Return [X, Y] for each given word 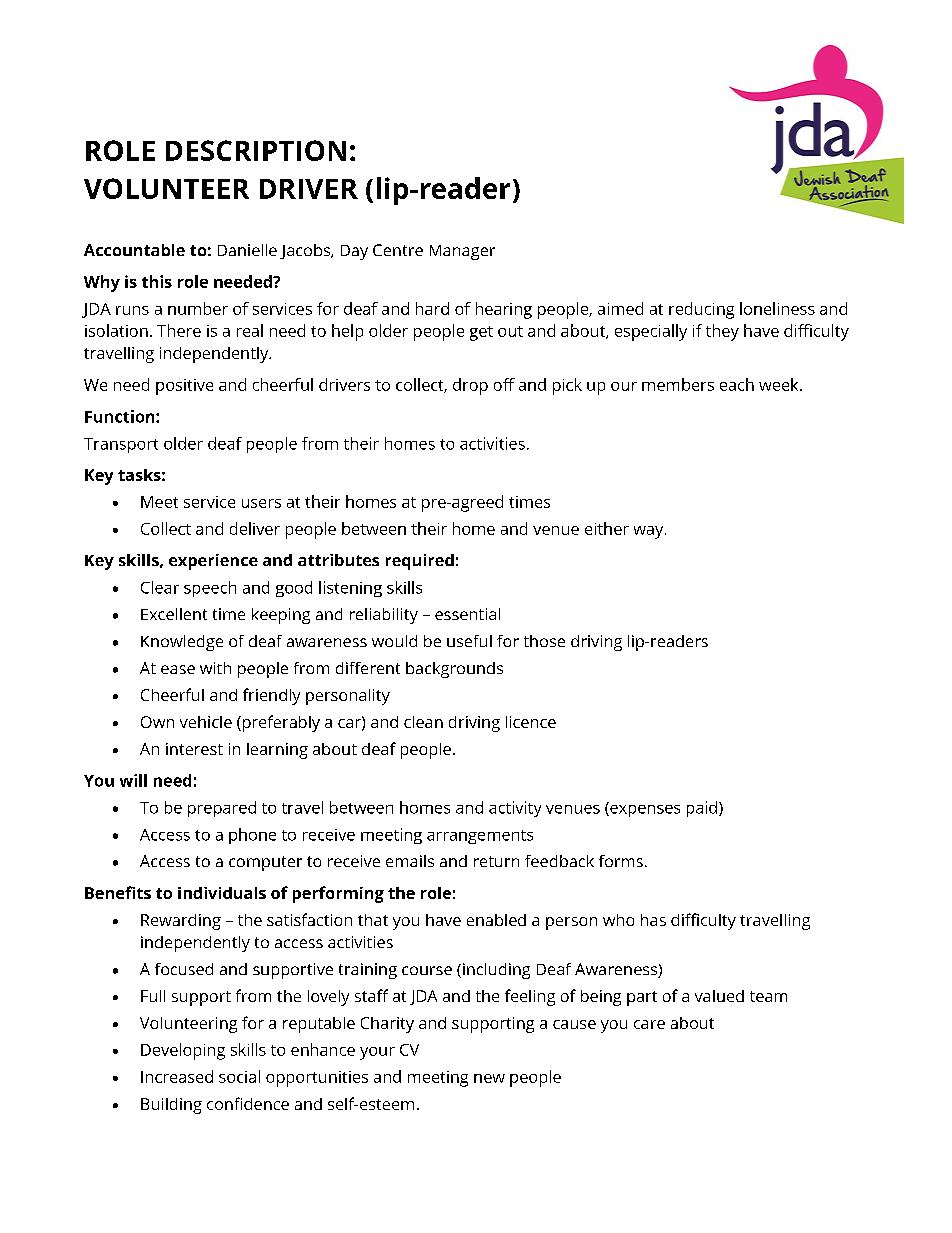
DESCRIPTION [256, 150]
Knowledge [182, 643]
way [650, 532]
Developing [183, 1051]
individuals [222, 893]
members [678, 384]
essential [467, 614]
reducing [701, 310]
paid [702, 809]
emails [410, 861]
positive [184, 387]
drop [470, 386]
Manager [462, 252]
